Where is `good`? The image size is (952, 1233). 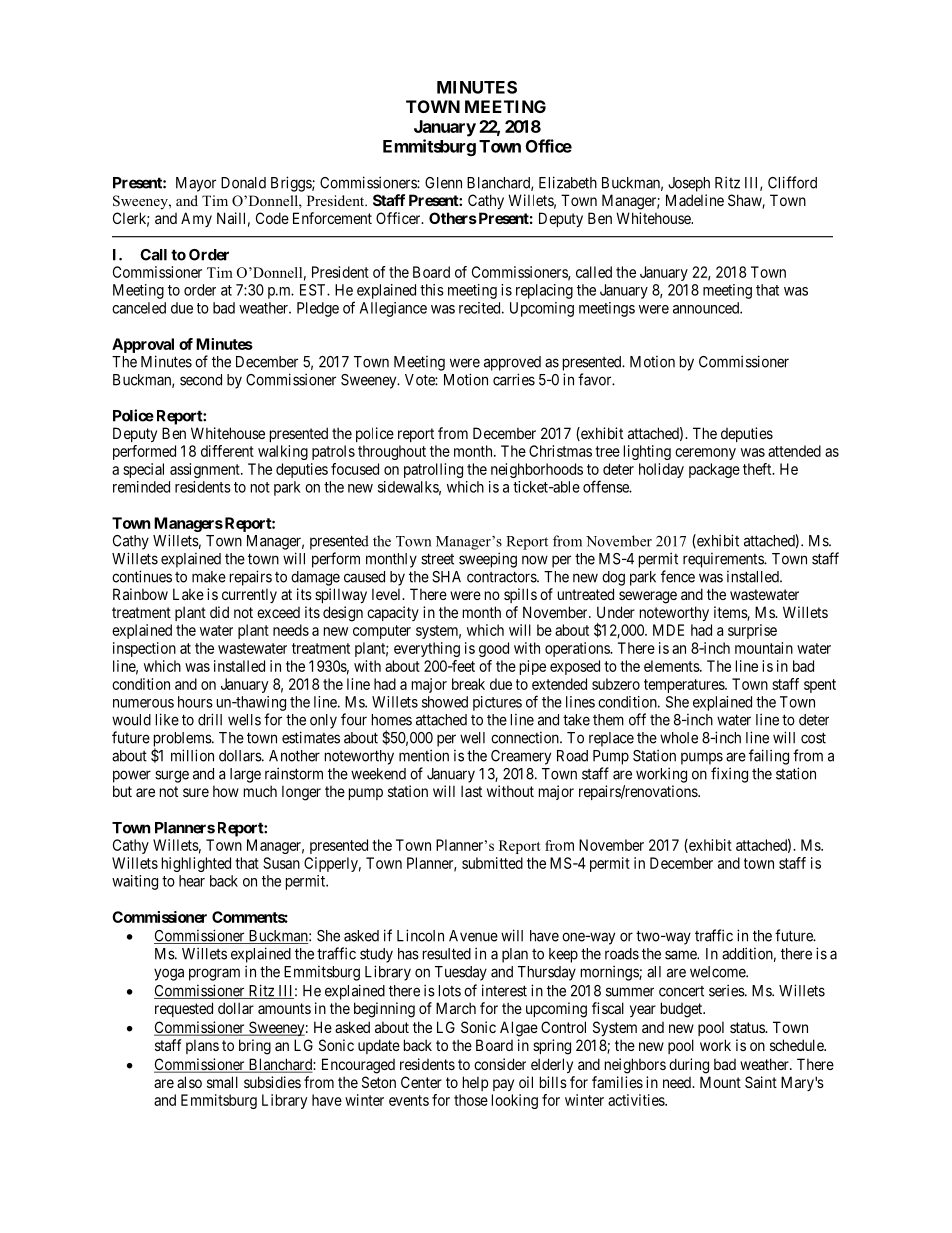
good is located at coordinates (494, 649).
